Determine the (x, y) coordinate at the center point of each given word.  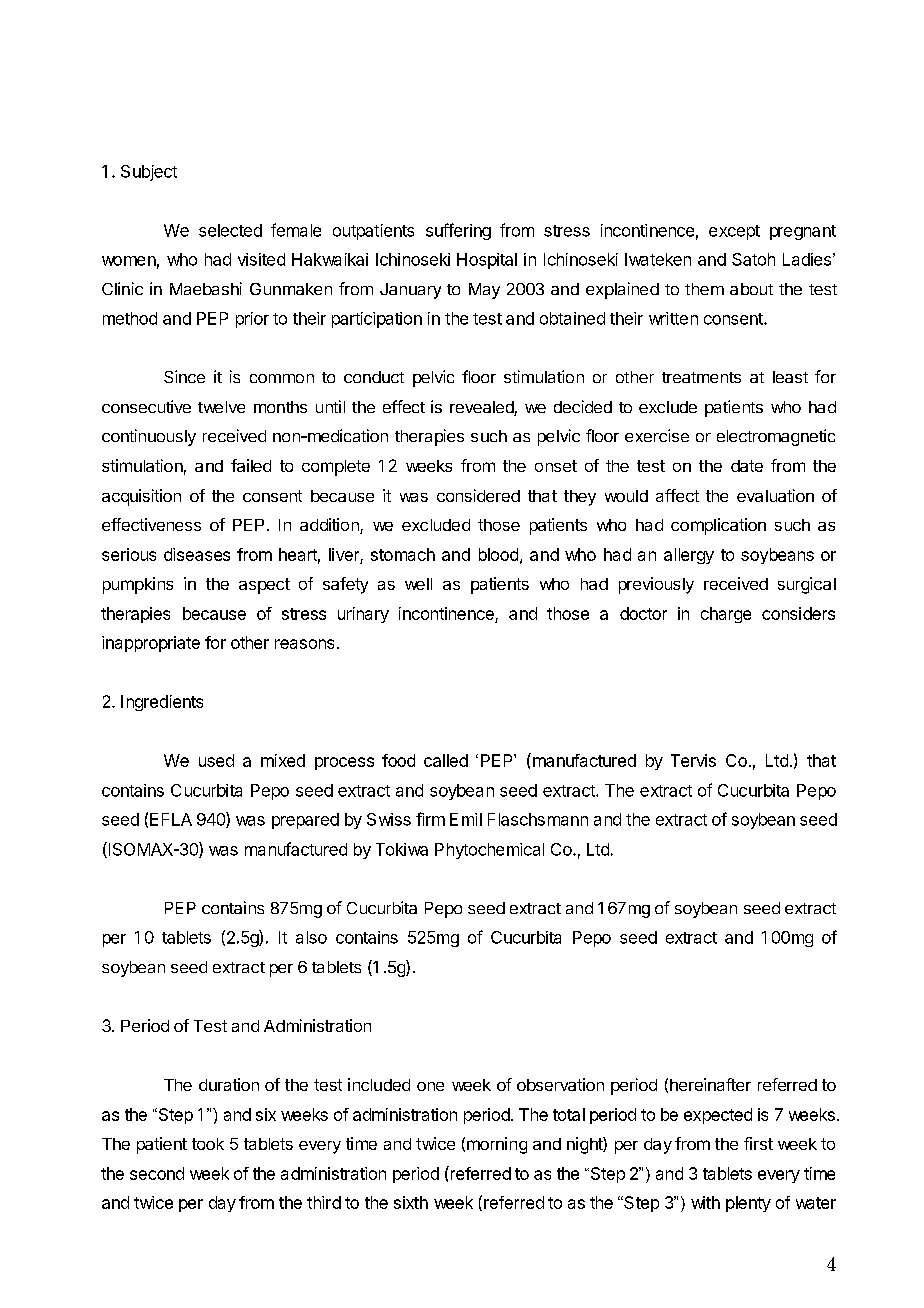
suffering (458, 231)
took (208, 1144)
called (446, 760)
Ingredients (162, 703)
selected (230, 230)
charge (726, 615)
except (734, 232)
